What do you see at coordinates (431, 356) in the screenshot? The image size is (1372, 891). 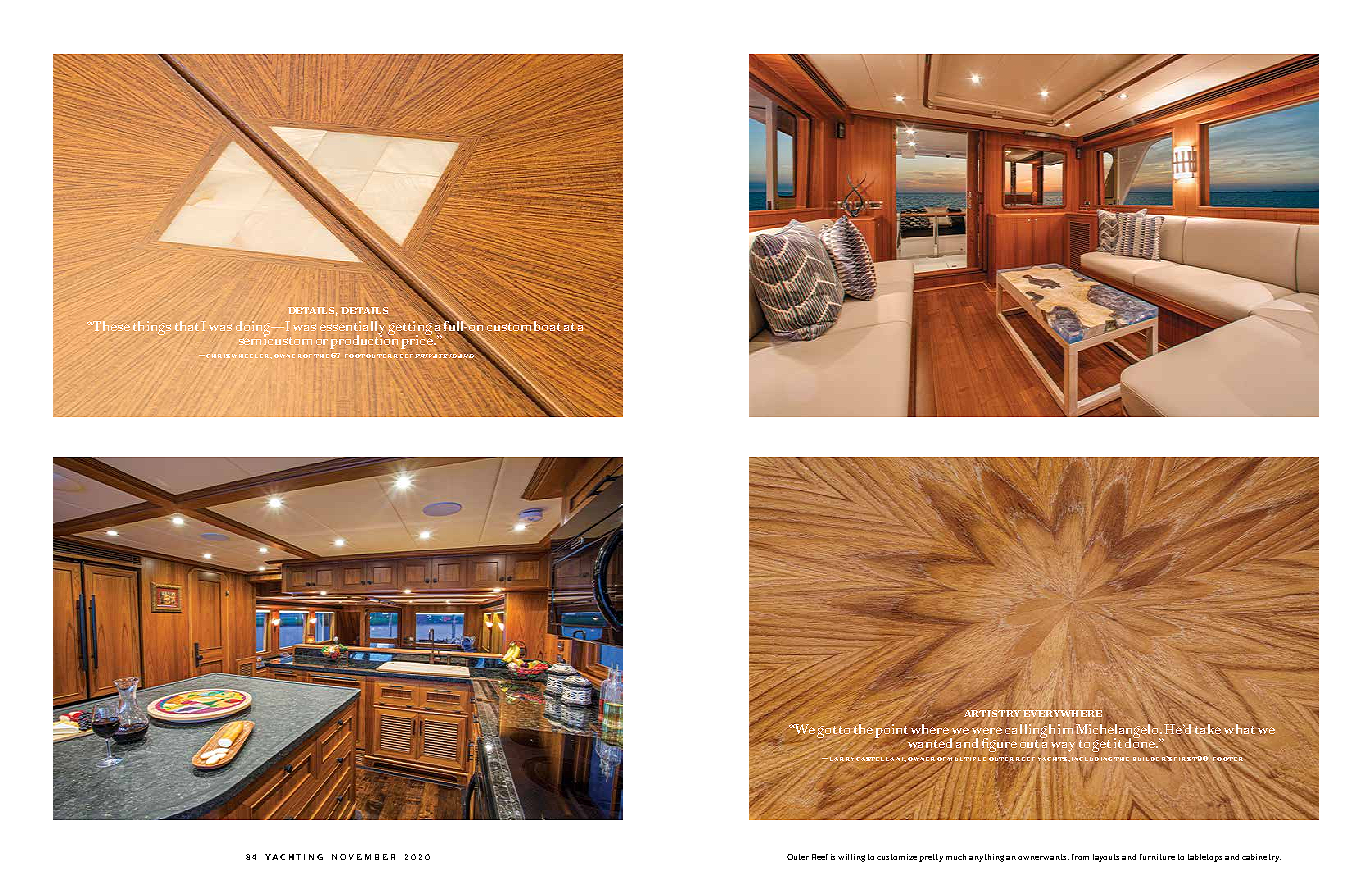 I see `private` at bounding box center [431, 356].
